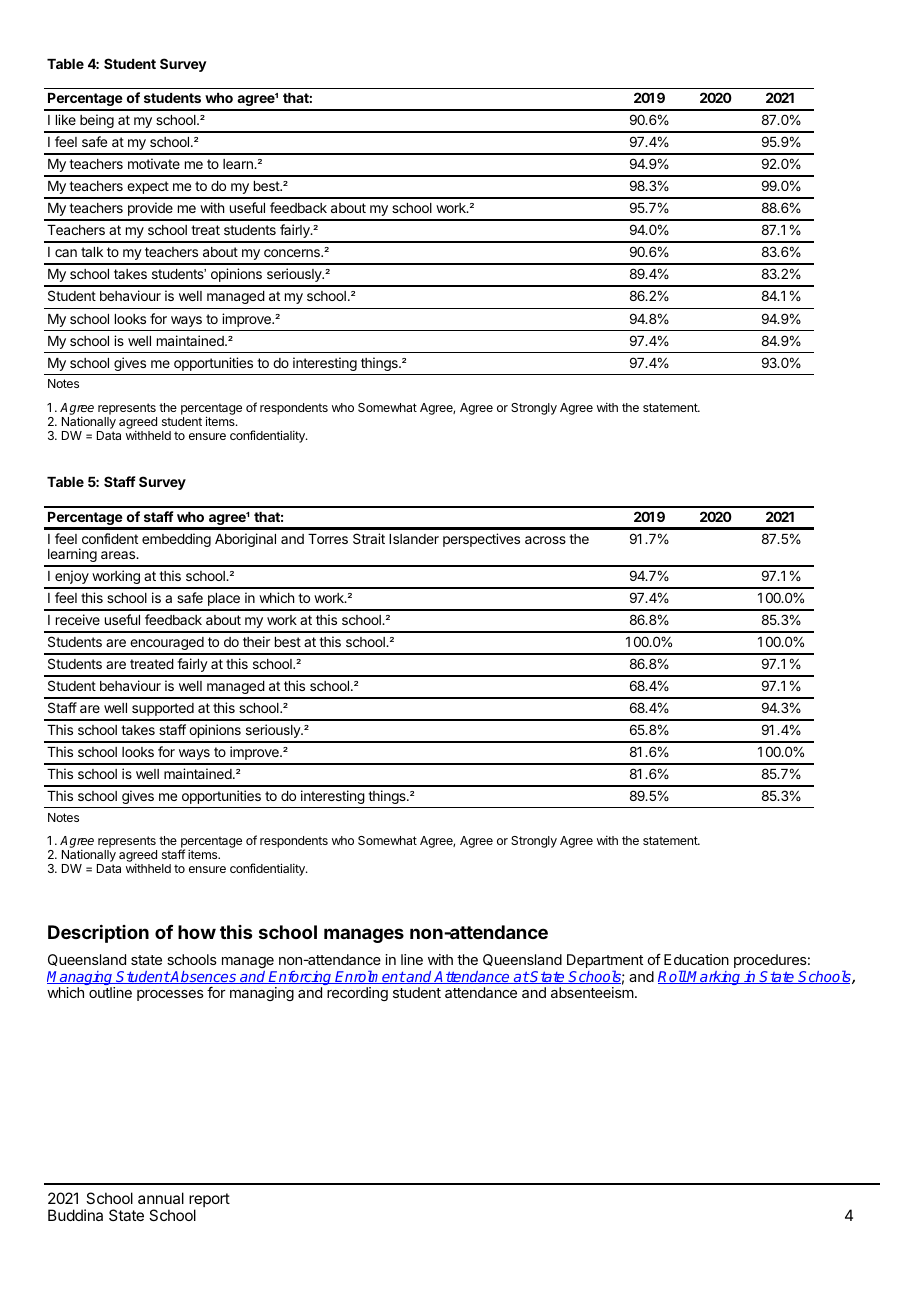 The image size is (924, 1308). I want to click on talk, so click(92, 252).
